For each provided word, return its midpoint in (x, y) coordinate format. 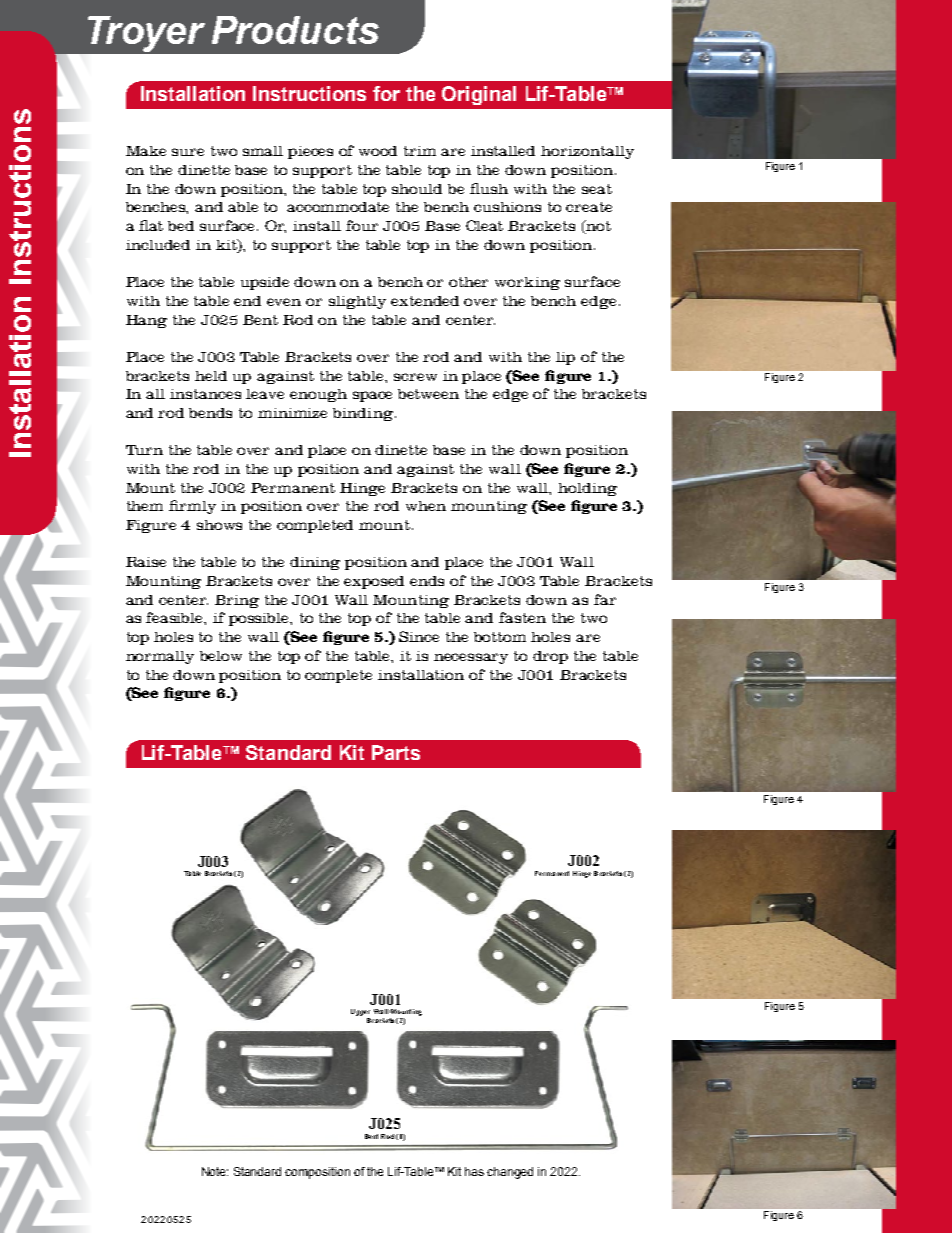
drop (550, 657)
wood (378, 151)
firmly (192, 507)
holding (587, 489)
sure (188, 152)
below (221, 656)
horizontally (587, 152)
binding (364, 414)
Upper (360, 1012)
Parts (396, 752)
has (474, 1171)
